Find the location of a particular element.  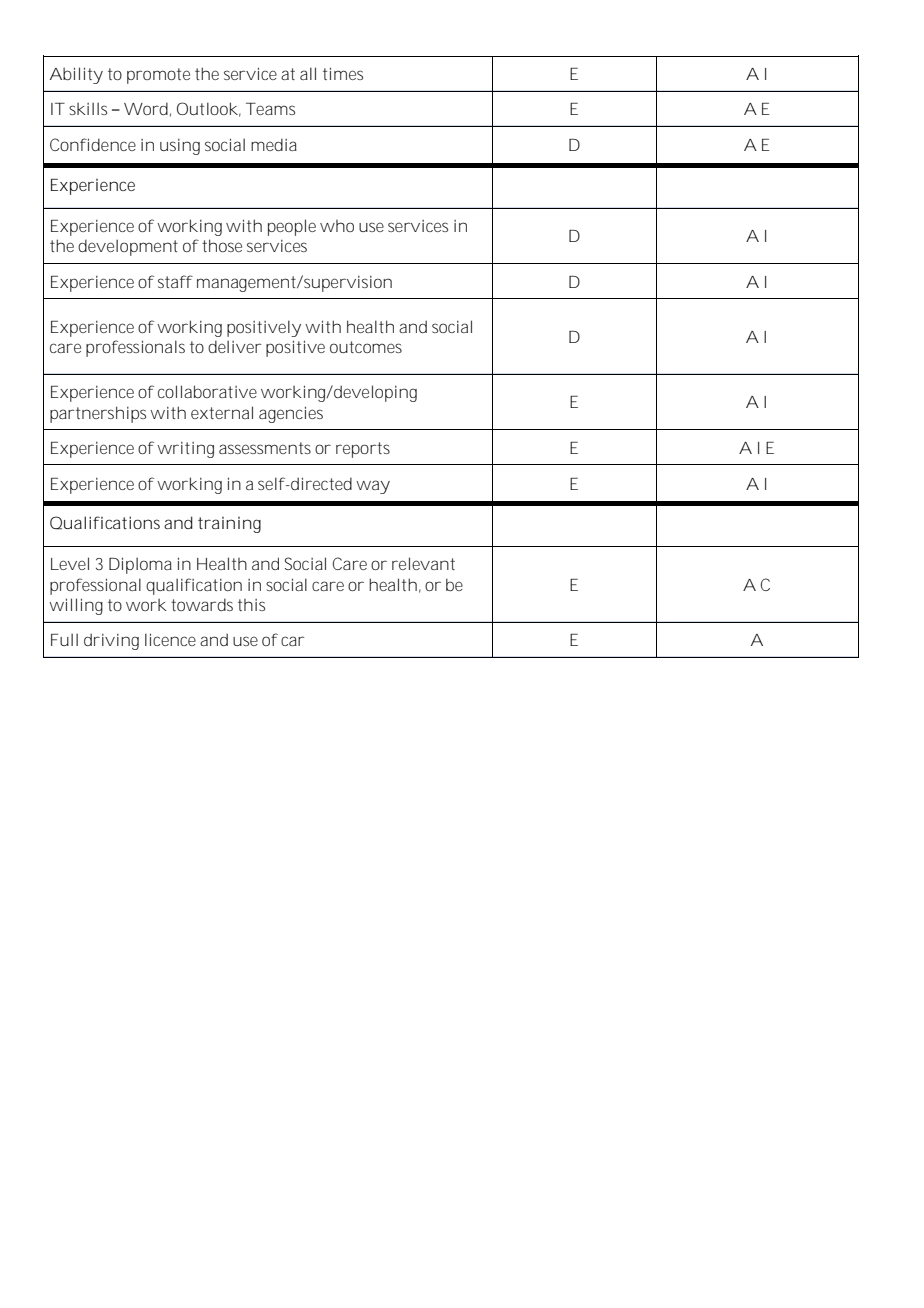

deliver is located at coordinates (235, 346).
